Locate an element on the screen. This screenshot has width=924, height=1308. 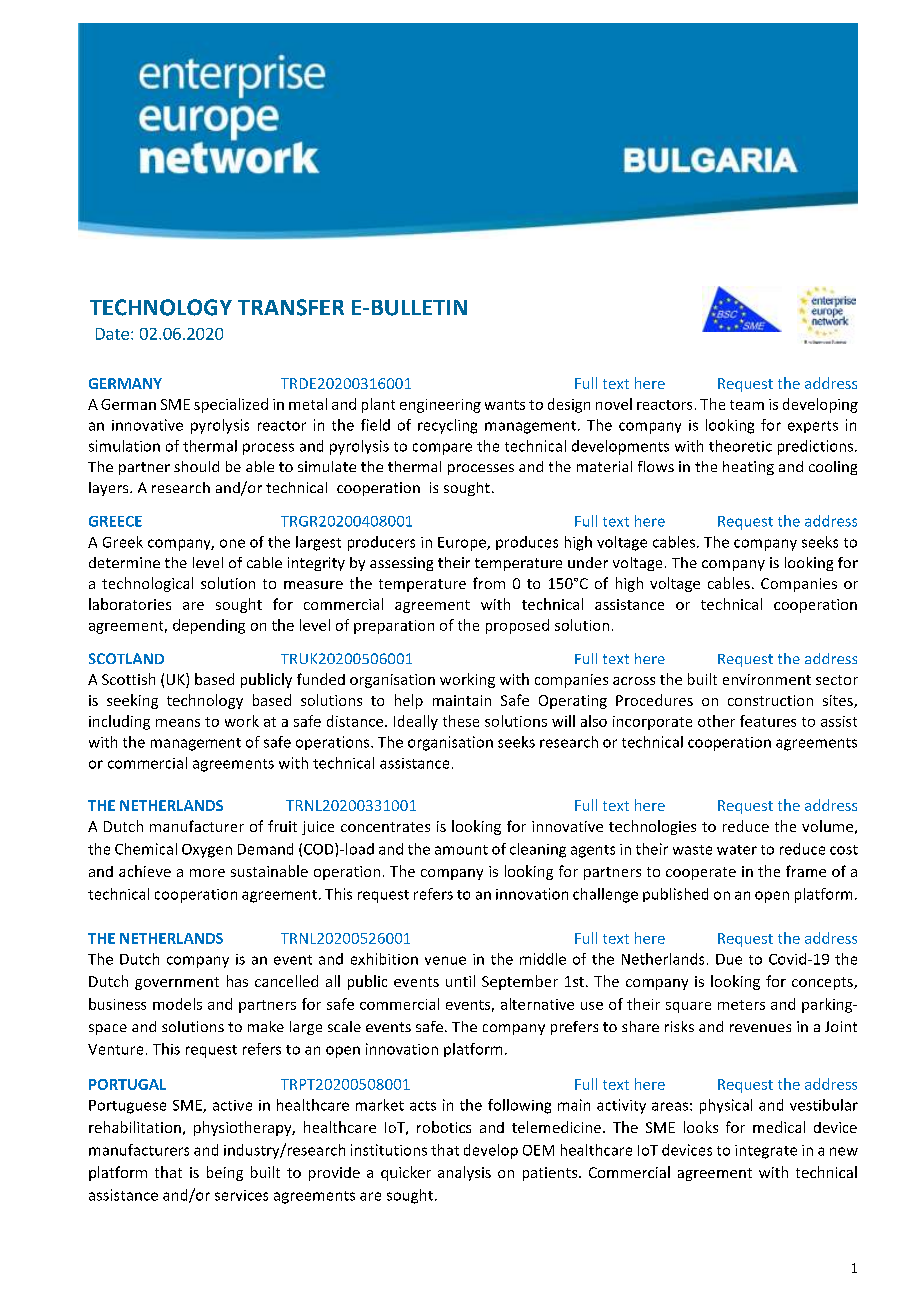
being is located at coordinates (225, 1173).
